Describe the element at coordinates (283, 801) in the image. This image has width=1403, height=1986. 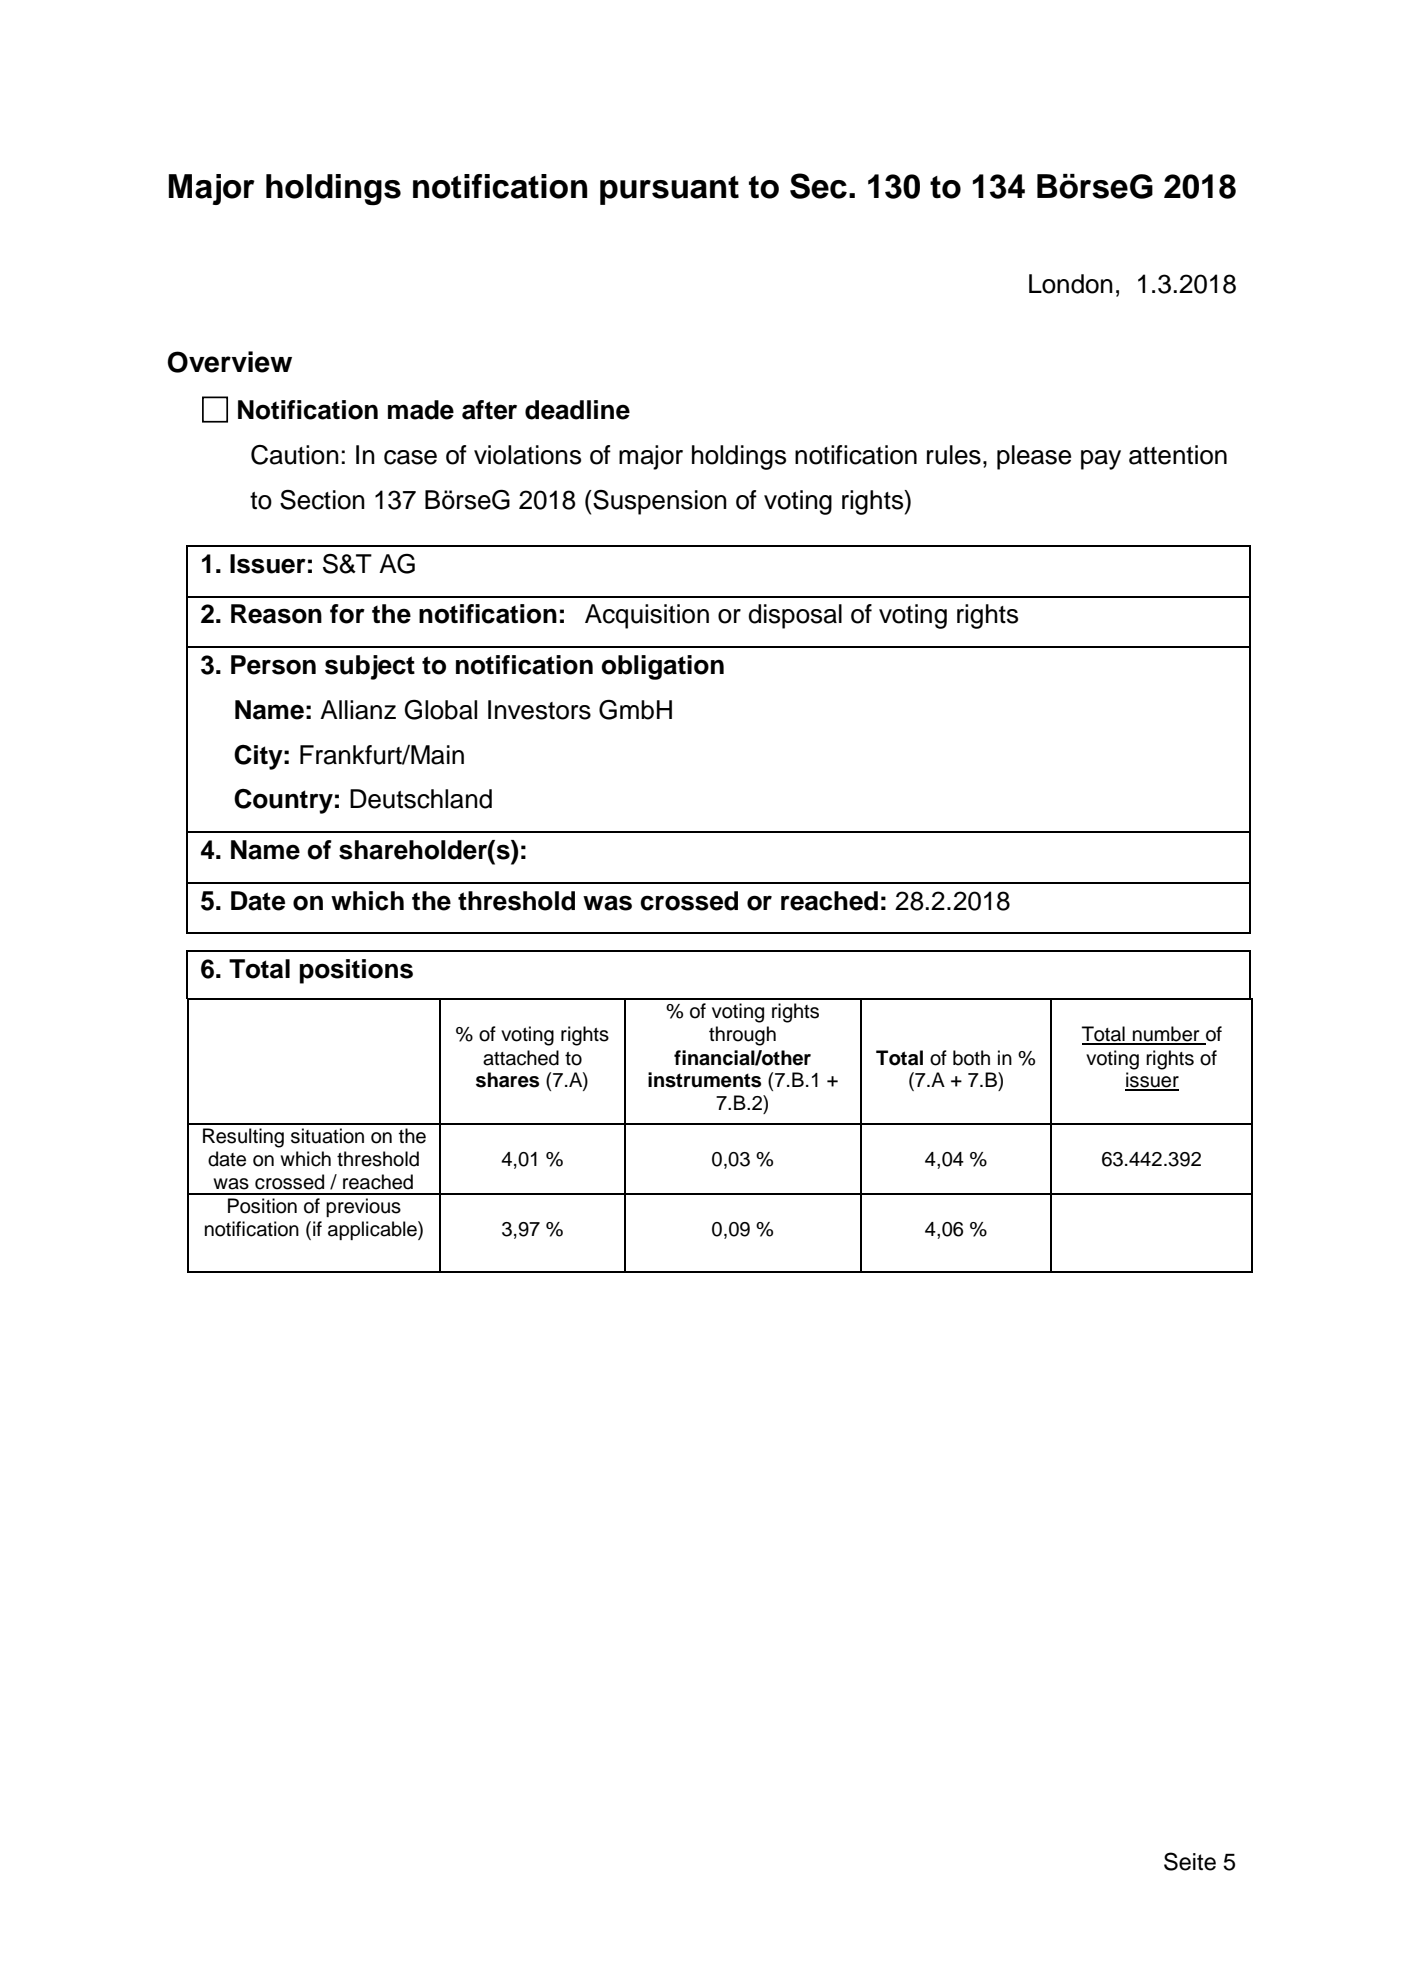
I see `Country` at that location.
